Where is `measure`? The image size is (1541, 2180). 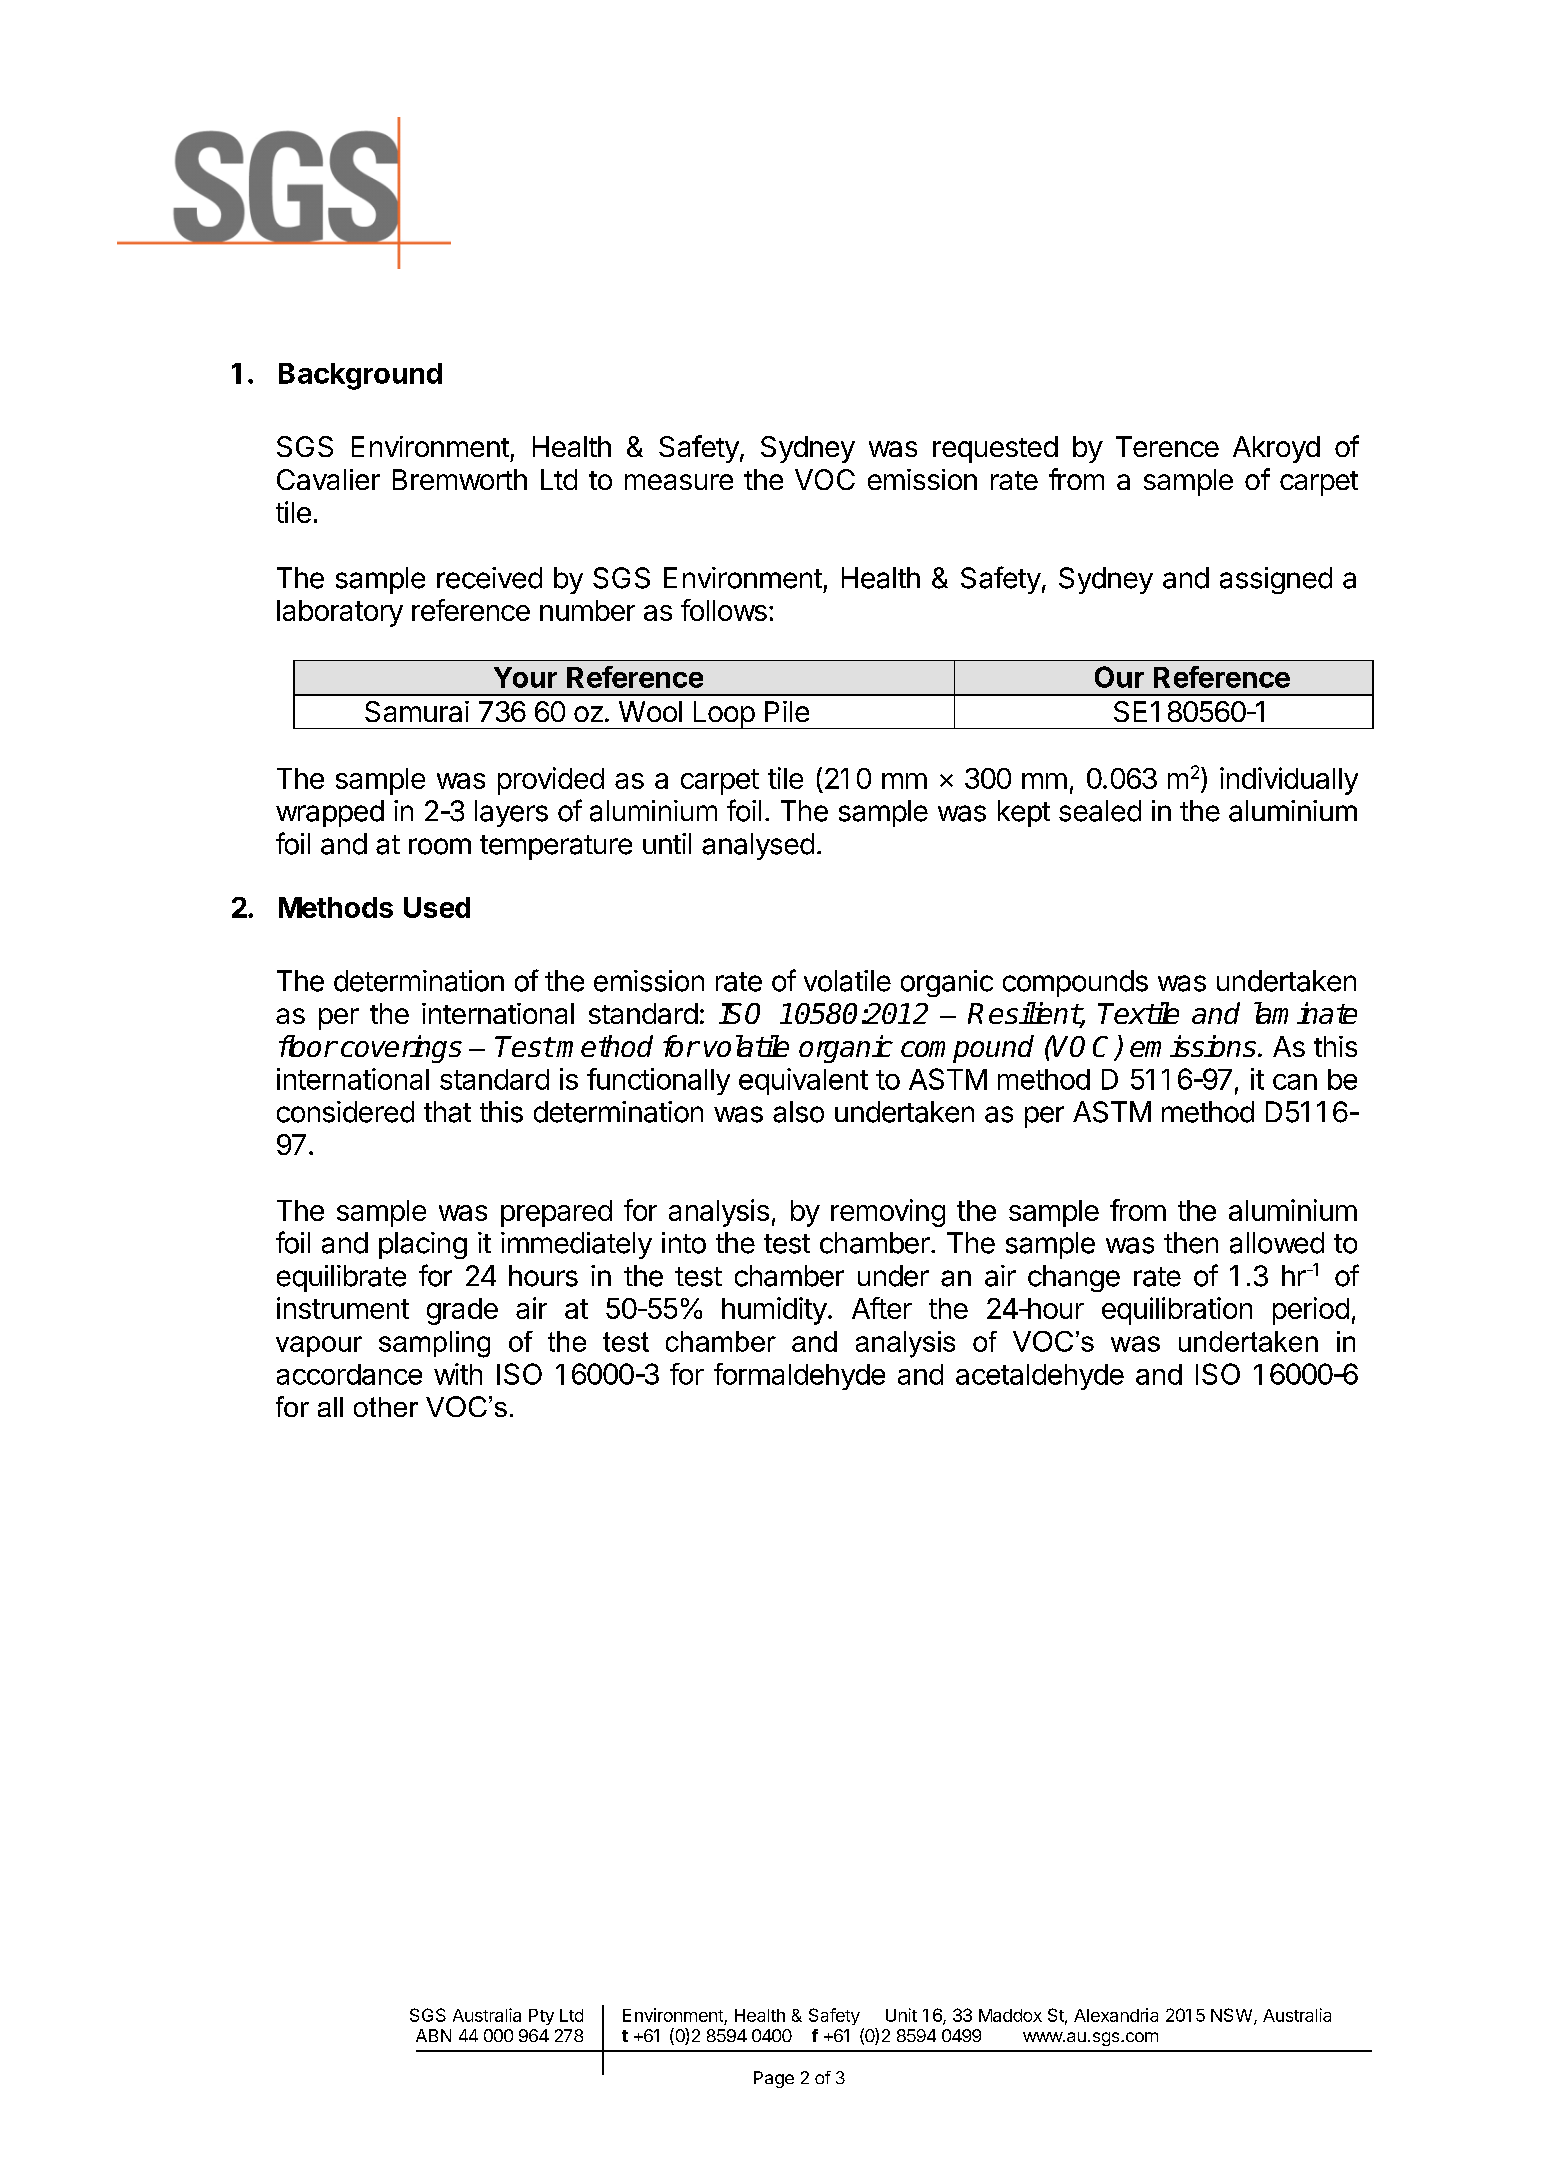
measure is located at coordinates (679, 482).
